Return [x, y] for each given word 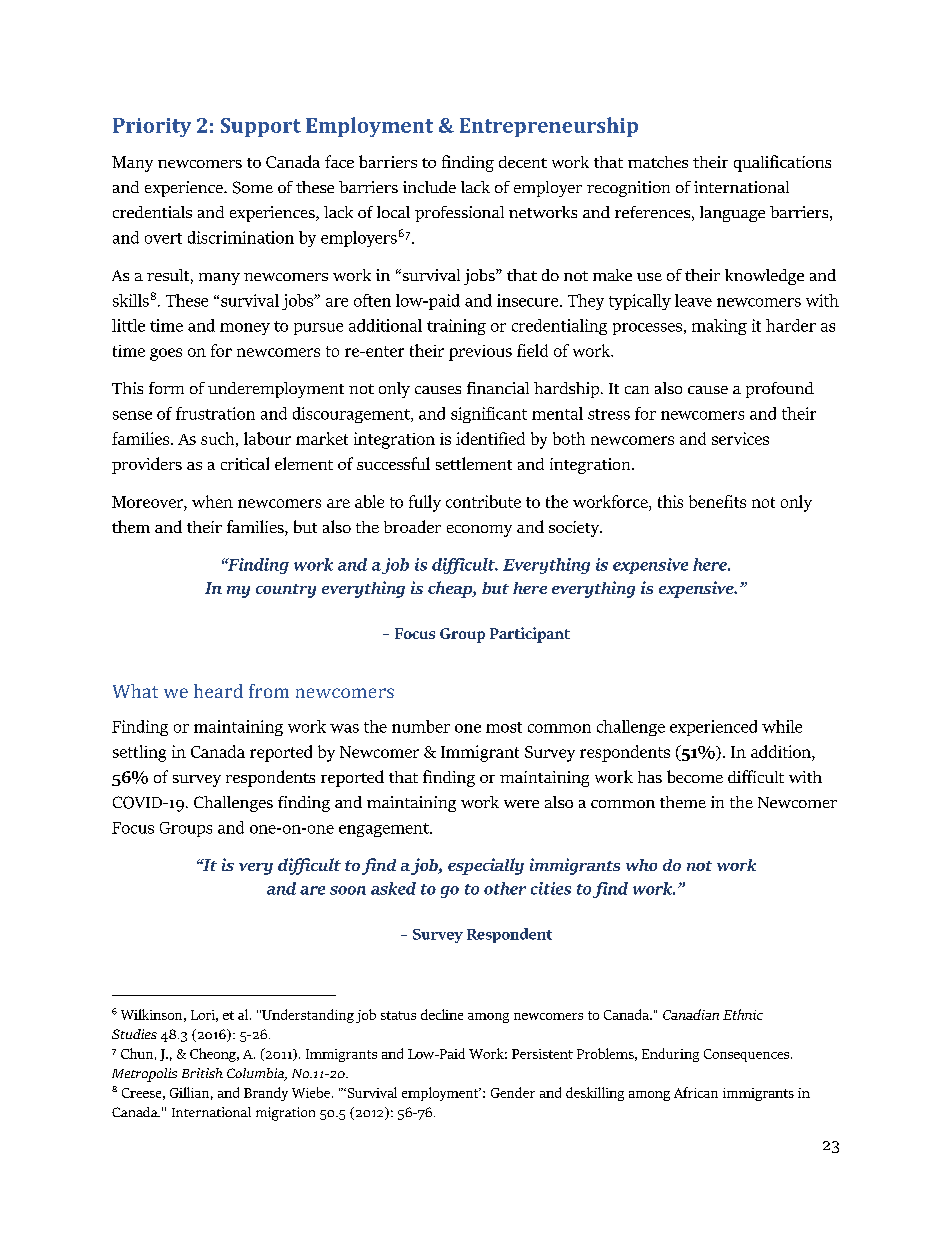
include [429, 187]
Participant [530, 635]
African [696, 1092]
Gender [513, 1092]
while [782, 726]
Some [253, 187]
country [286, 591]
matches [658, 162]
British [202, 1073]
